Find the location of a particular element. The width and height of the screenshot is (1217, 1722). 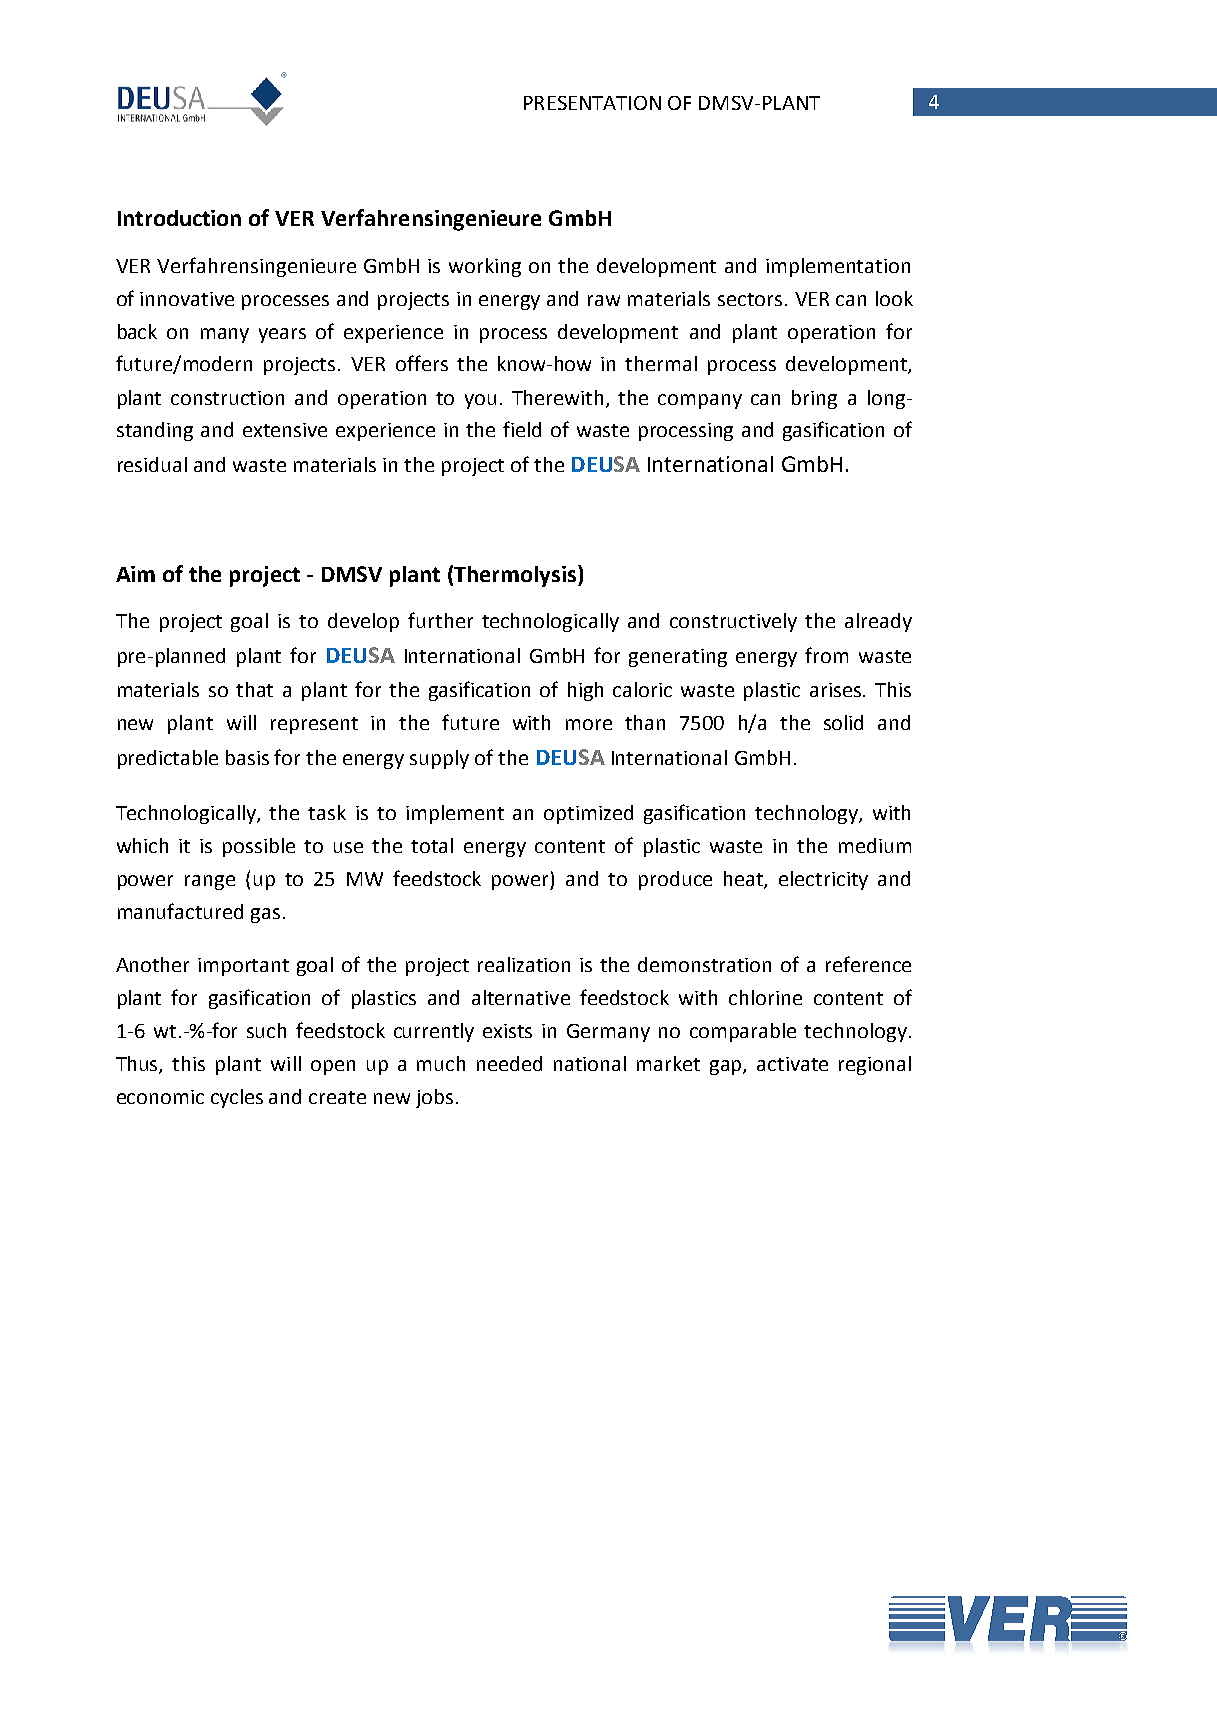

sectors is located at coordinates (750, 299).
